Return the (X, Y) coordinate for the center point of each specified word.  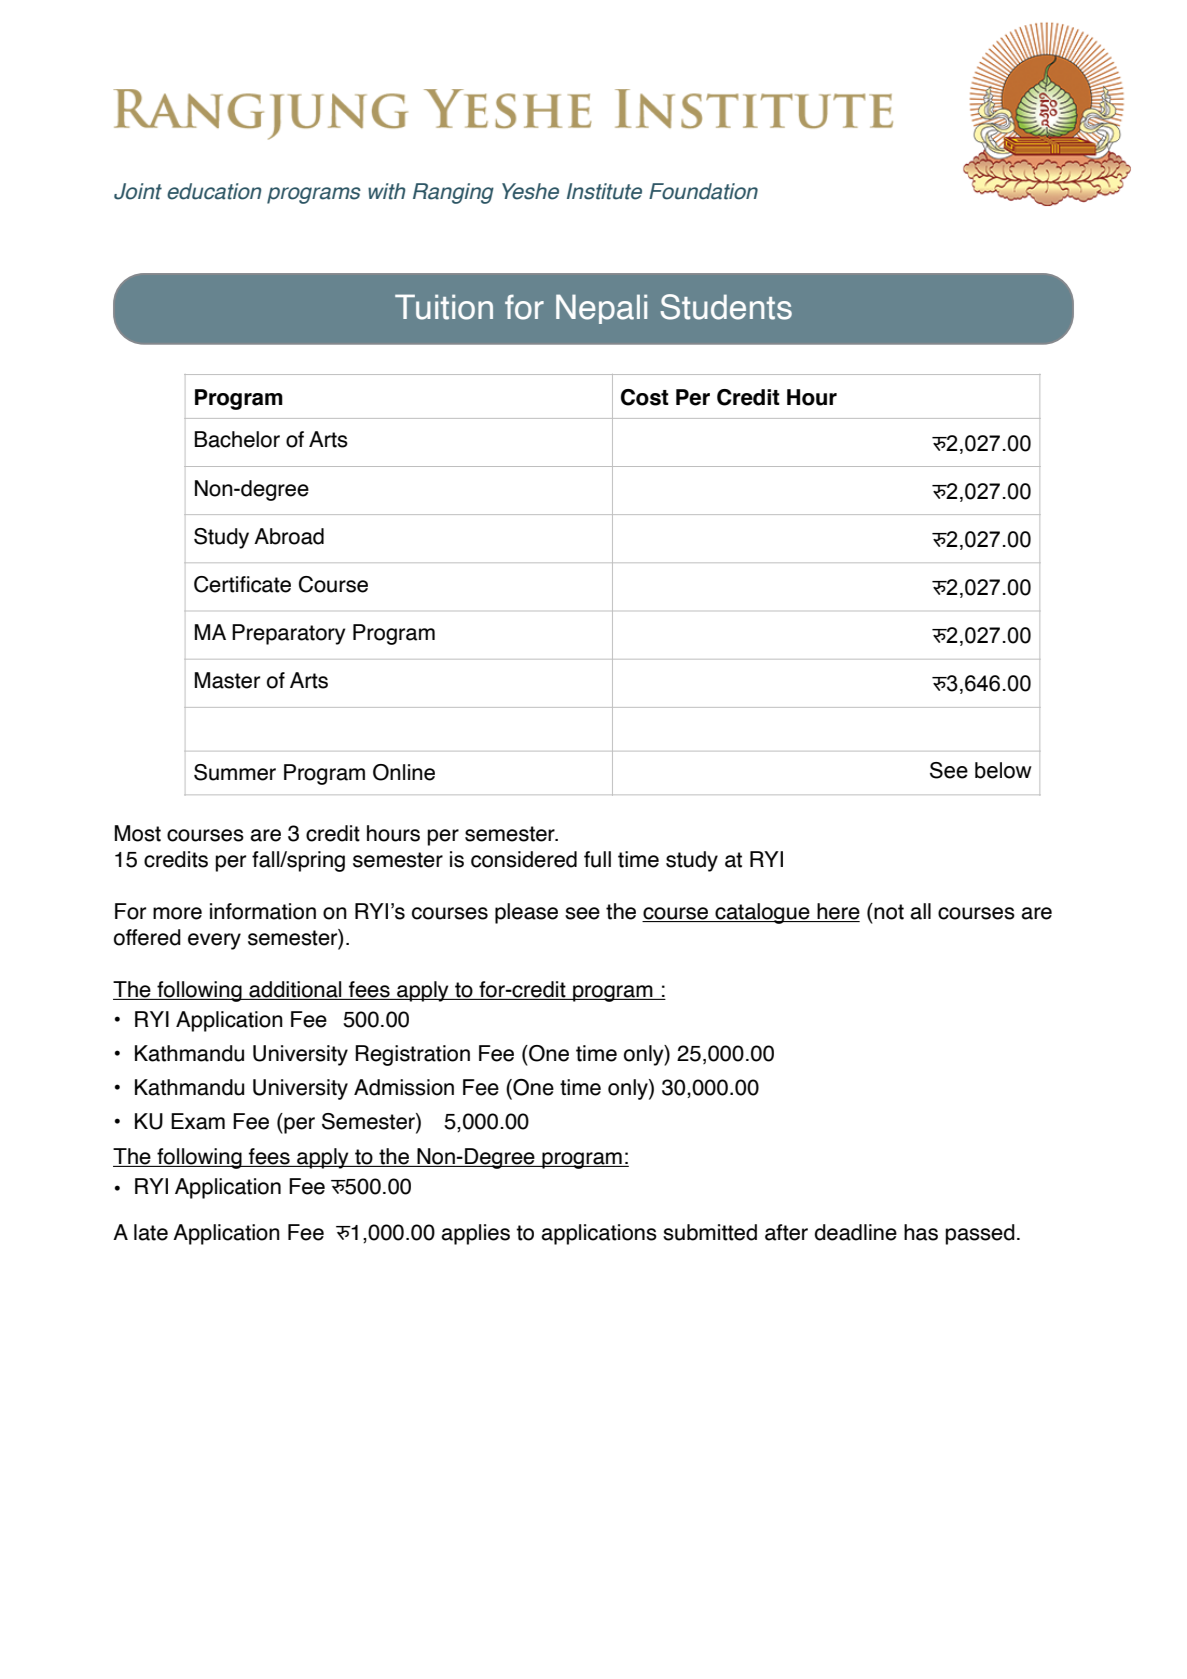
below (1003, 770)
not (889, 912)
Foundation (703, 191)
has (921, 1232)
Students (726, 307)
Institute (604, 191)
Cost (645, 397)
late (151, 1232)
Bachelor (237, 439)
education (214, 191)
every (214, 941)
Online (404, 772)
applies (475, 1234)
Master (227, 680)
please (526, 913)
